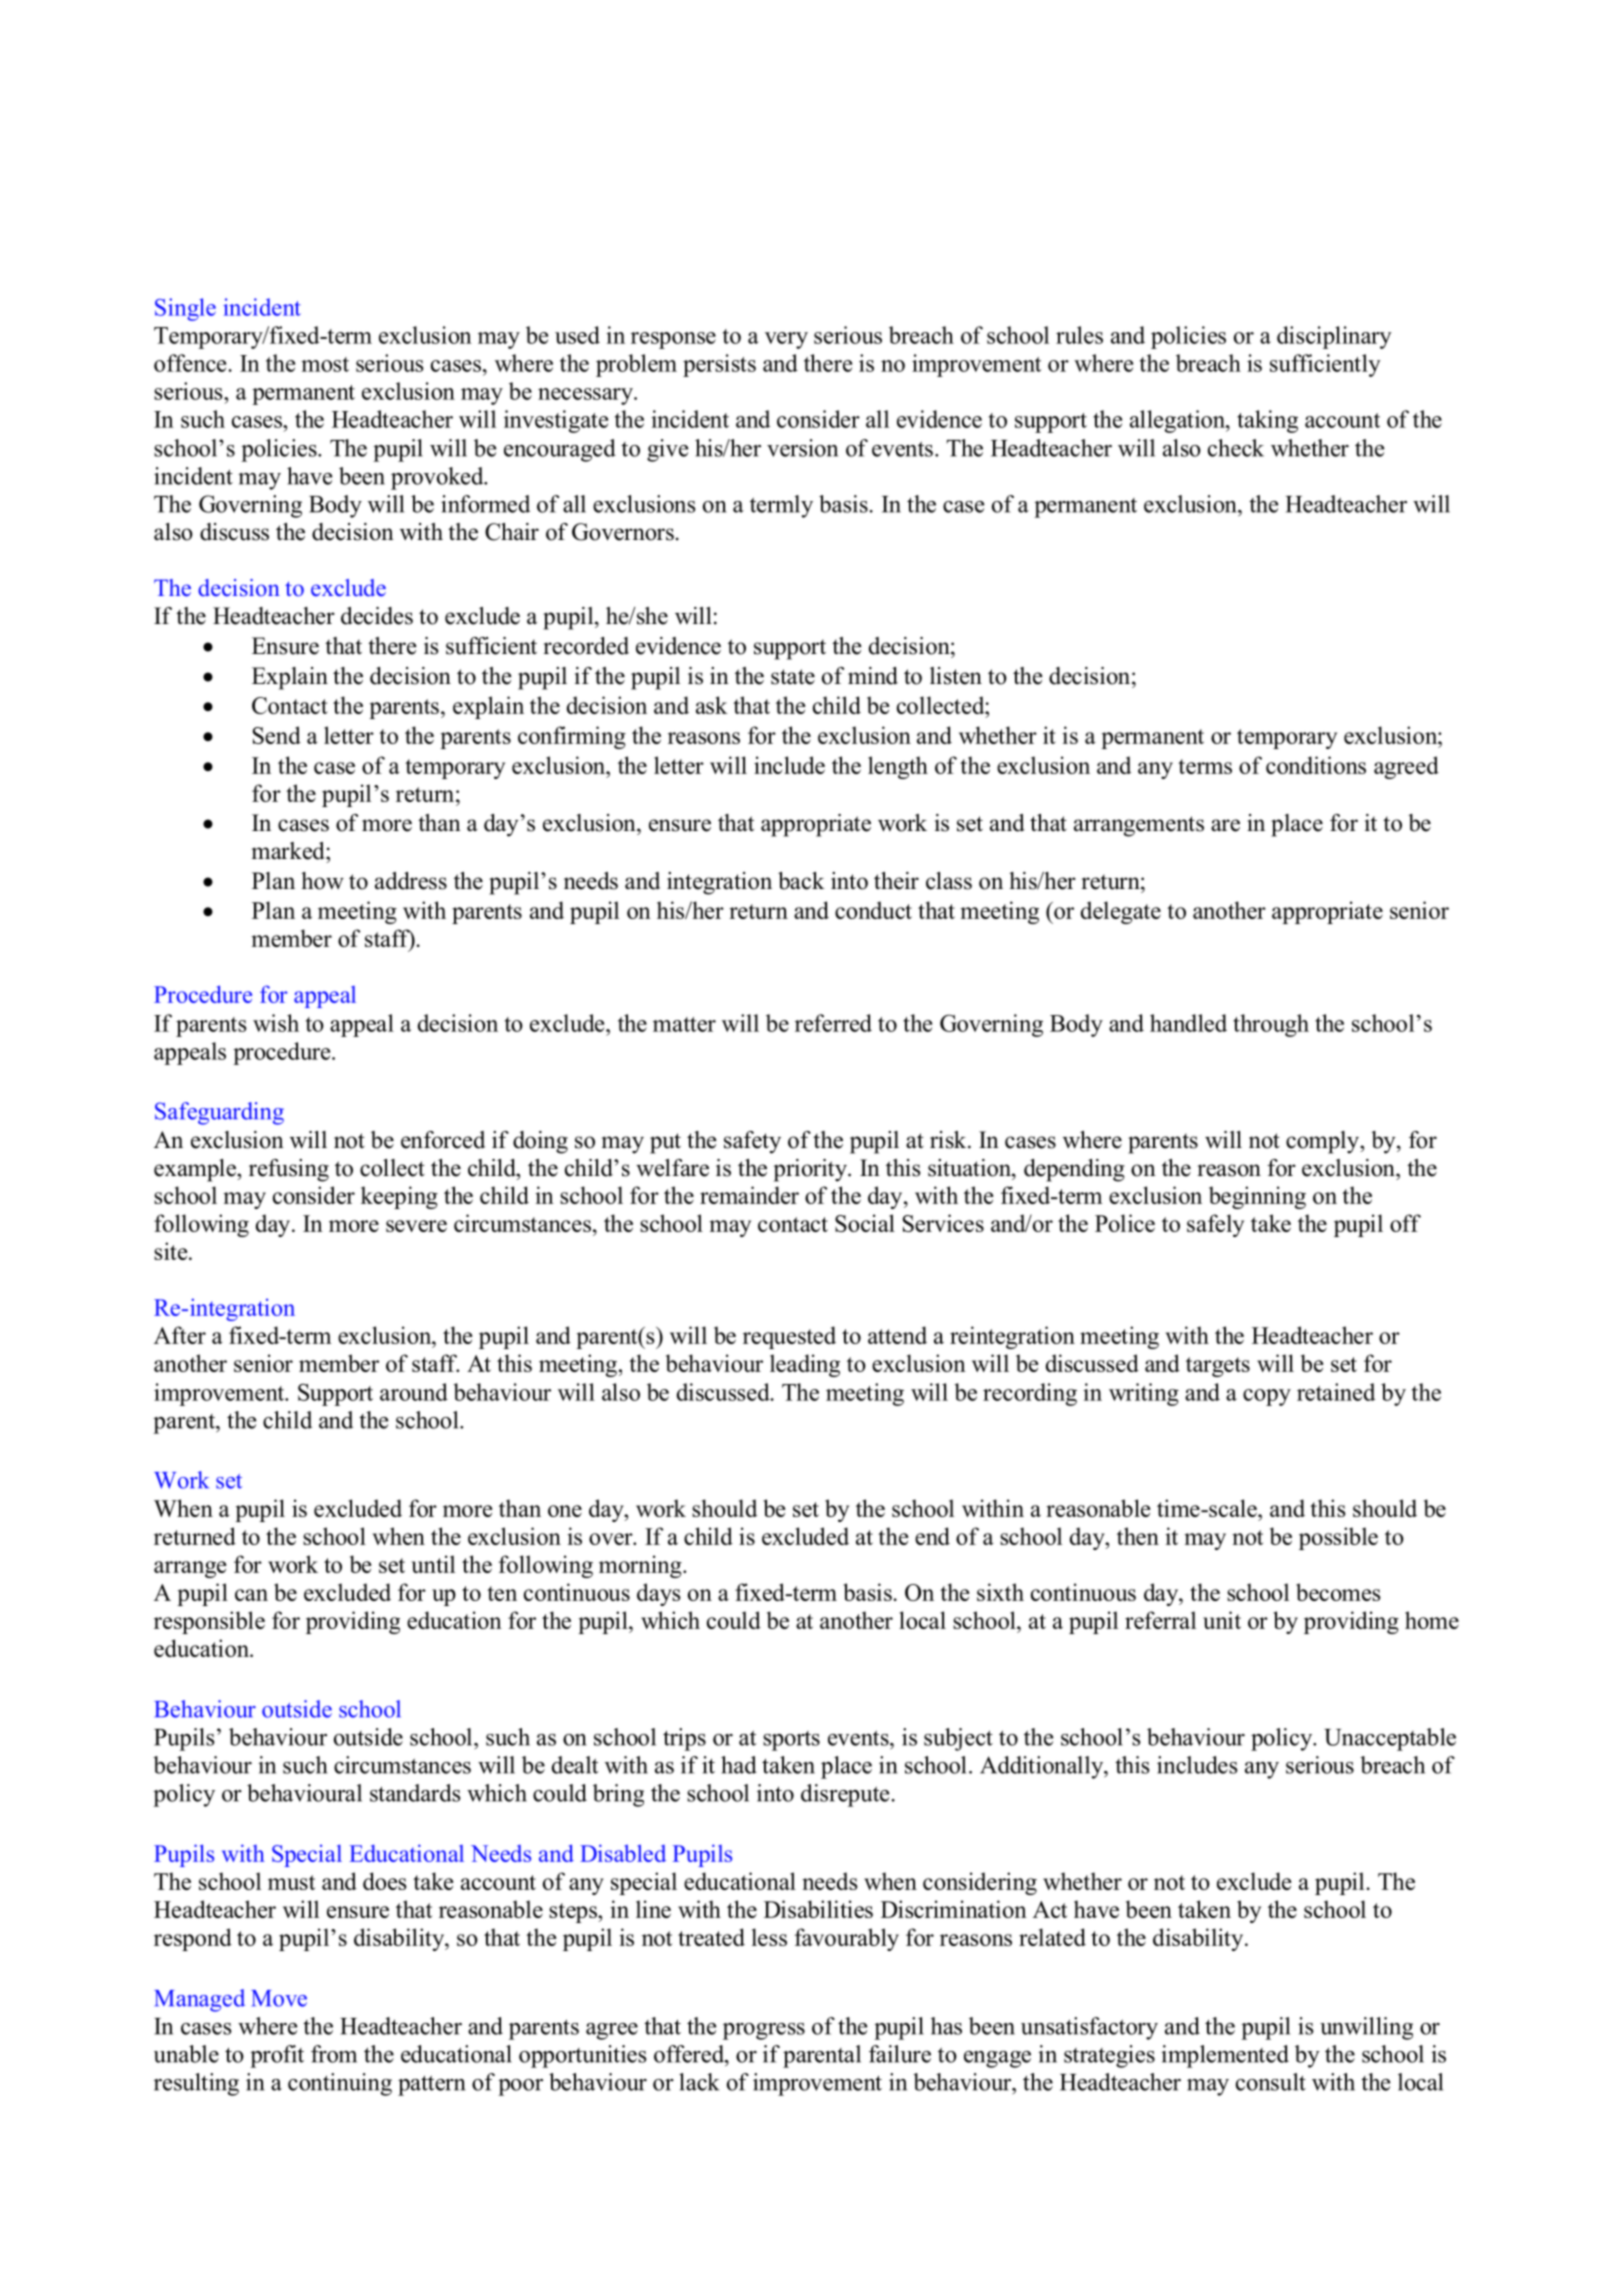 The height and width of the screenshot is (2283, 1613). Describe the element at coordinates (1271, 1025) in the screenshot. I see `through` at that location.
